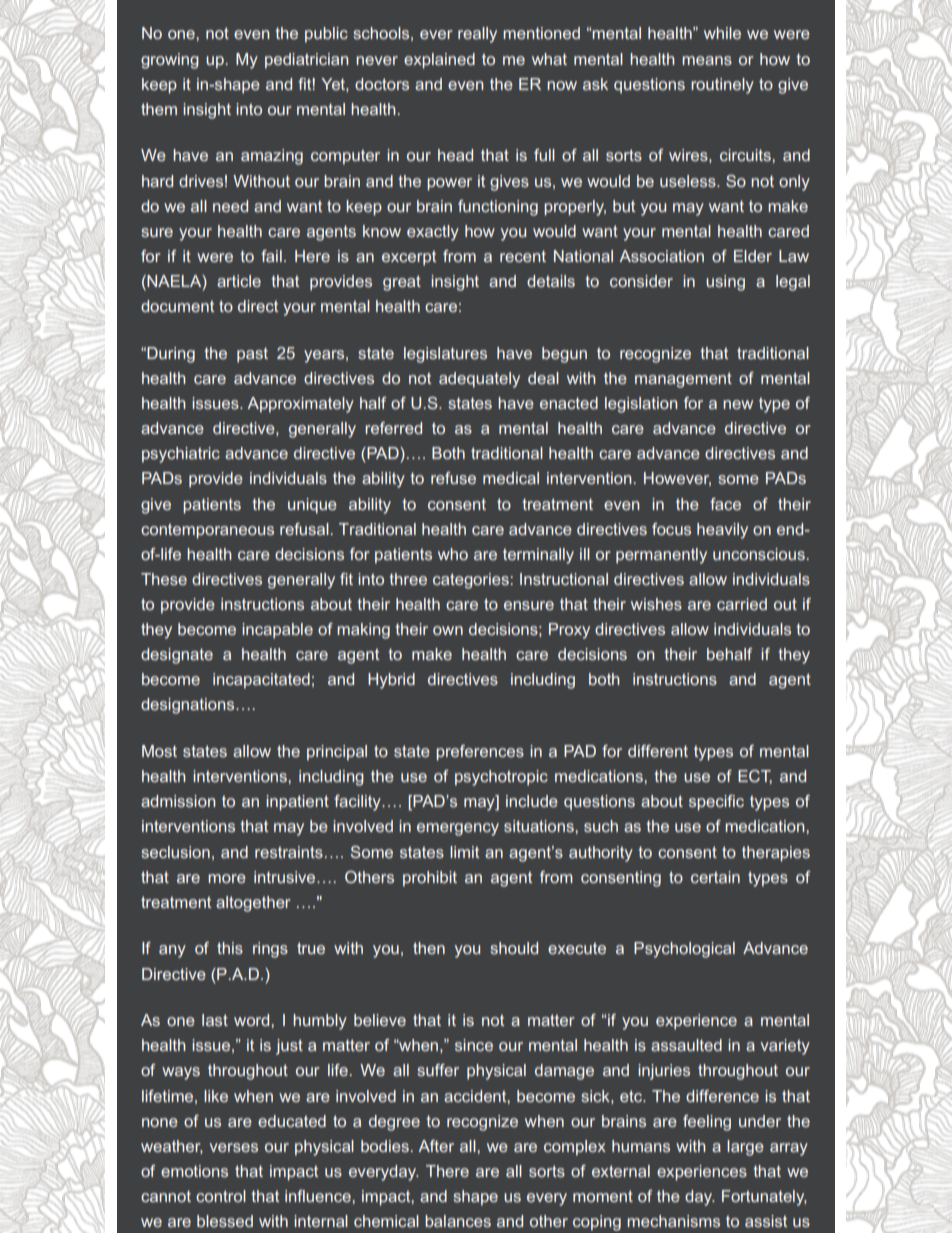  Describe the element at coordinates (221, 1196) in the screenshot. I see `control` at that location.
